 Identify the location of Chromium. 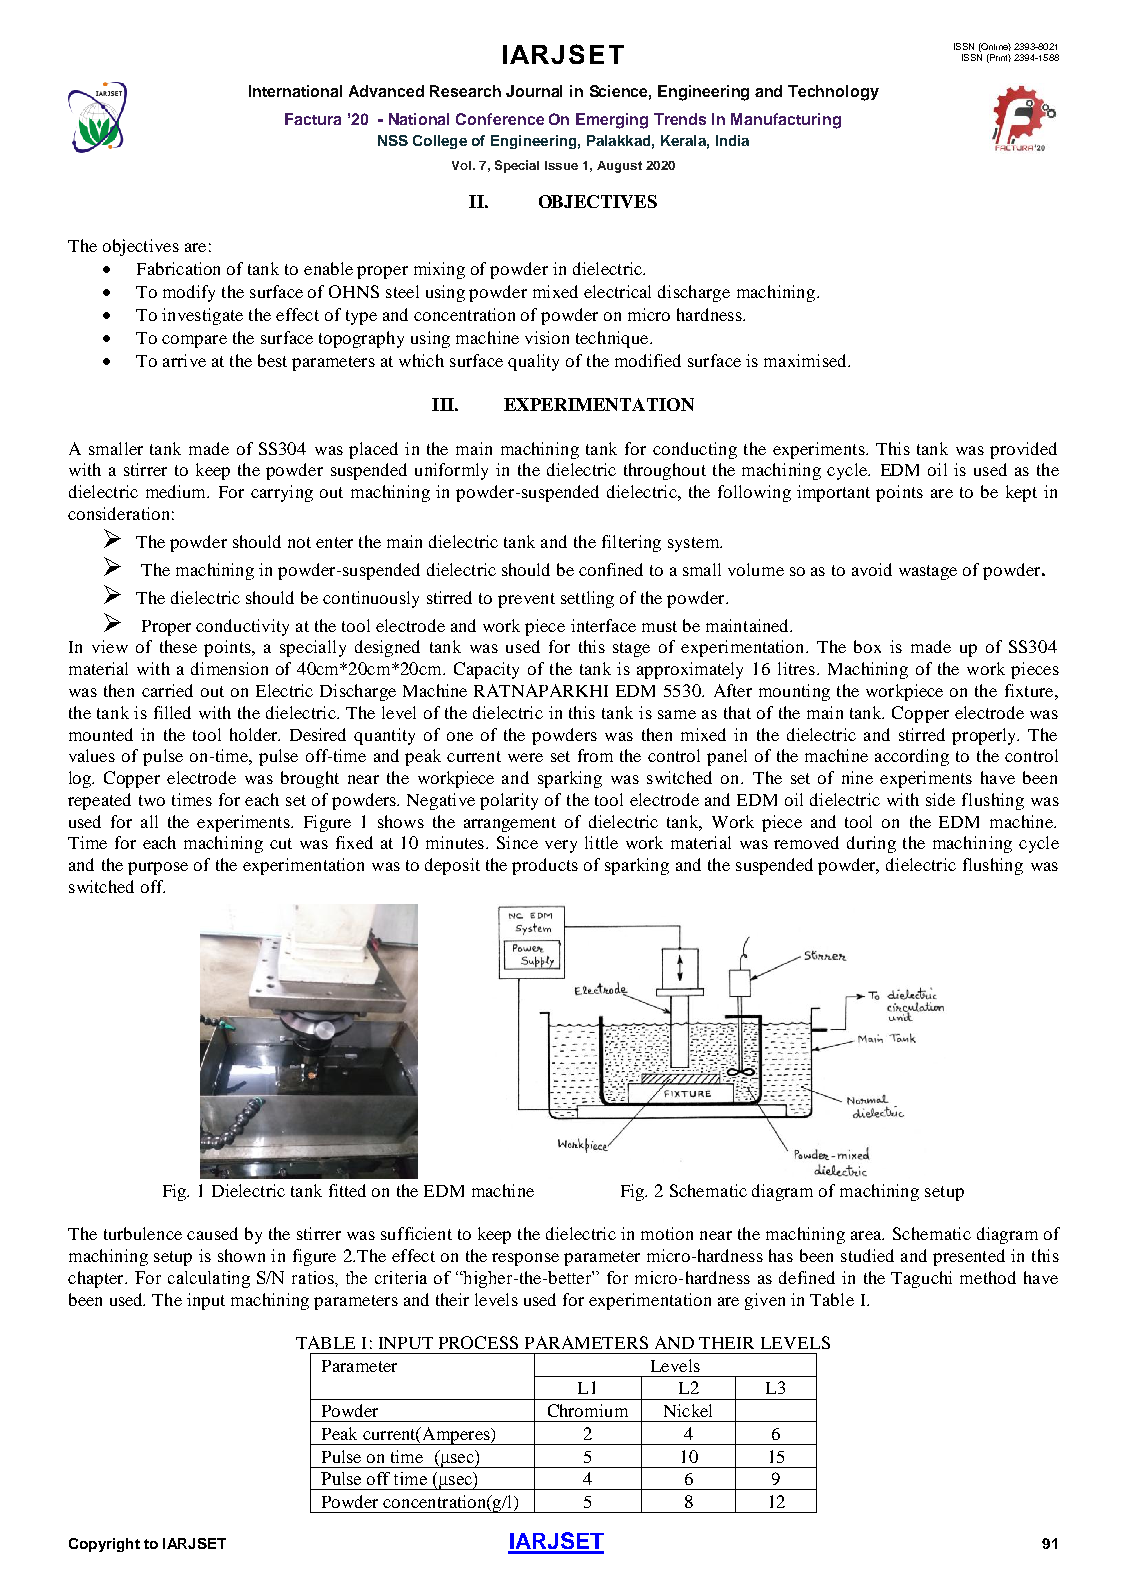
(588, 1410).
